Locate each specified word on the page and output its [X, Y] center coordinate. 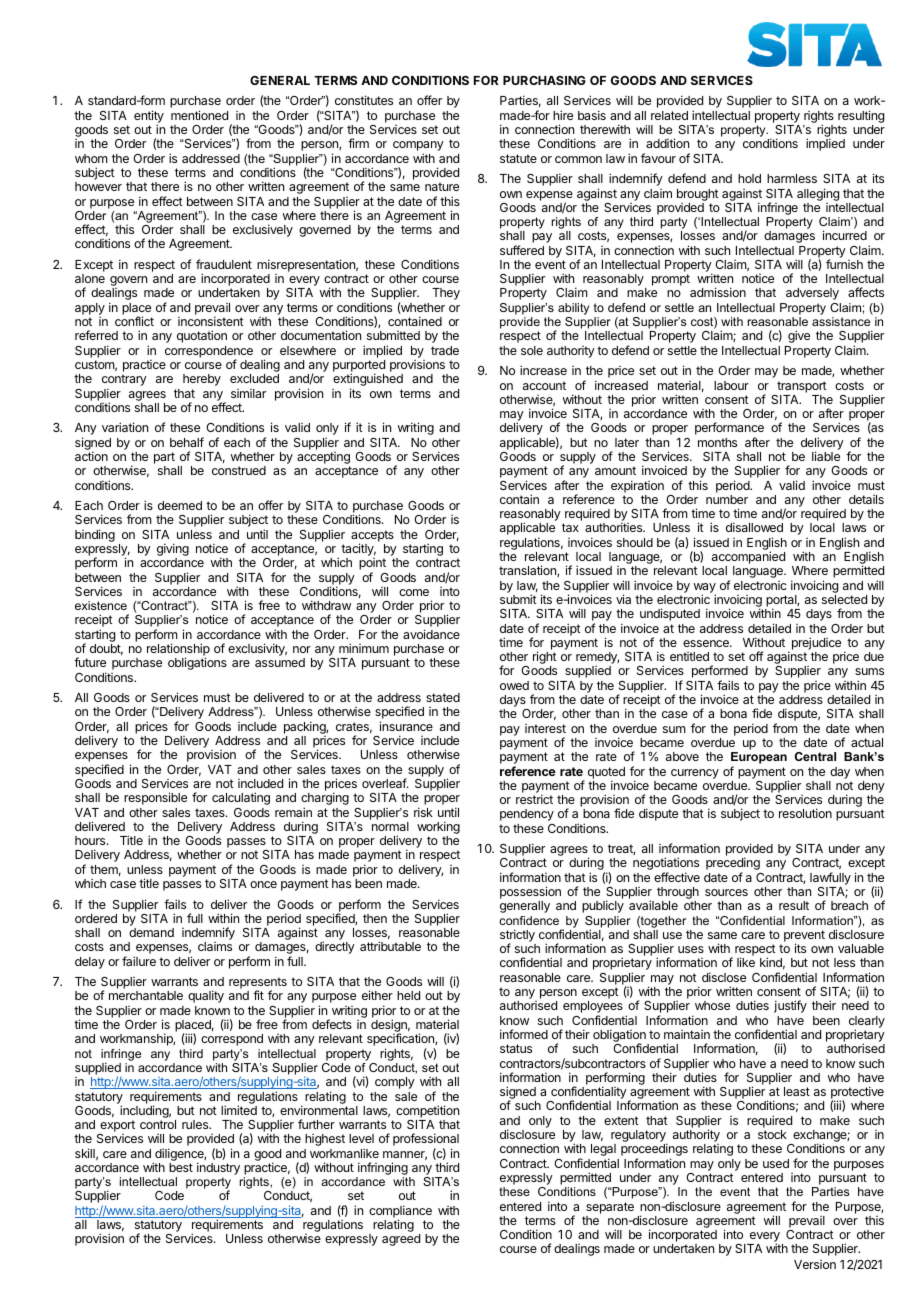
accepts [372, 537]
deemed [180, 505]
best [181, 1167]
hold [749, 178]
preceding [733, 865]
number [727, 499]
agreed [401, 1240]
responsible [155, 798]
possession [530, 894]
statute [518, 158]
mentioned [199, 115]
